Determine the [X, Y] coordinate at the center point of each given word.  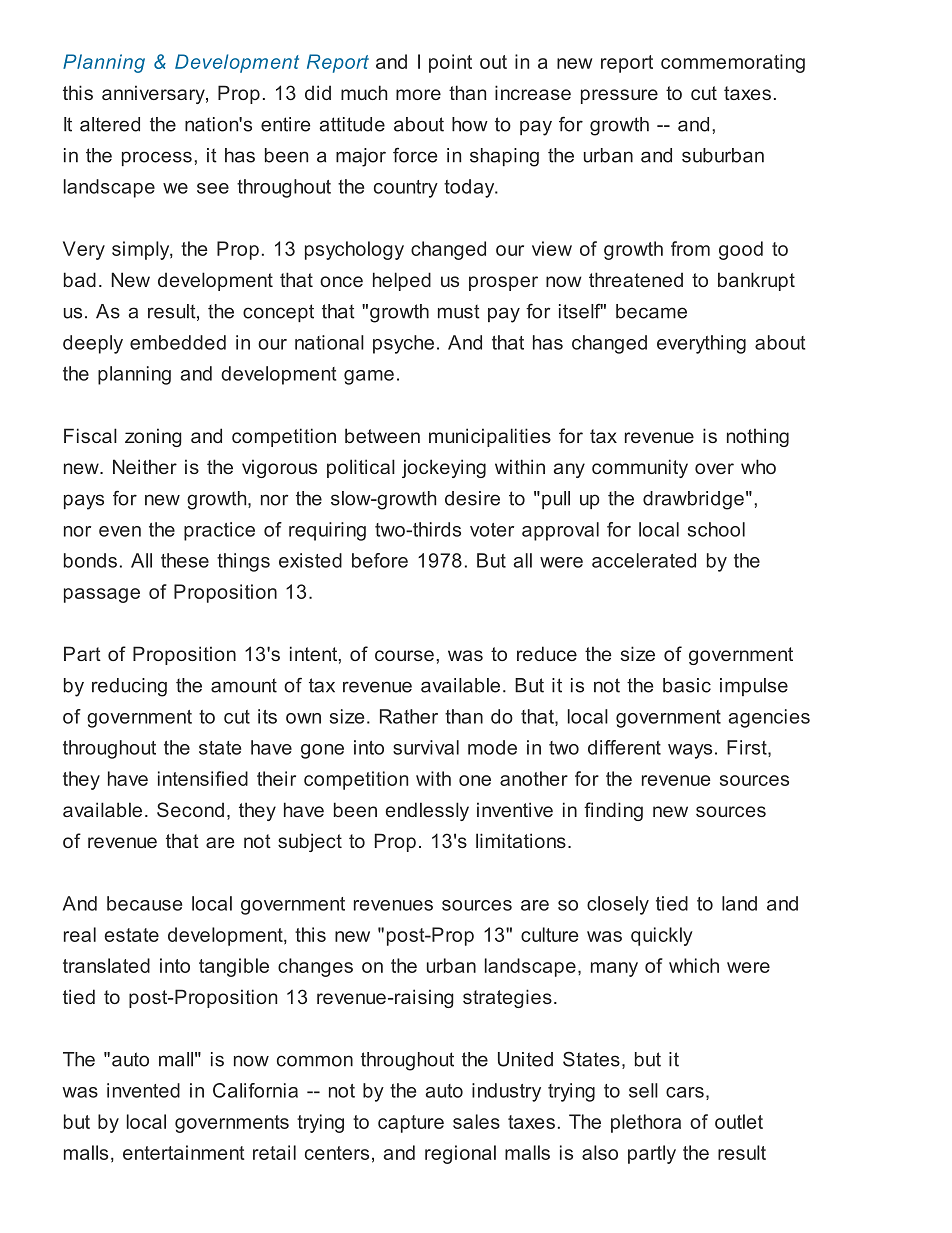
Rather [409, 716]
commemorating [733, 63]
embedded [178, 342]
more [418, 94]
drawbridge [693, 500]
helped [402, 281]
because [144, 903]
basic [687, 685]
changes [315, 967]
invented [143, 1090]
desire [472, 498]
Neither [145, 466]
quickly [662, 936]
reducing [129, 687]
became [651, 311]
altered [110, 124]
